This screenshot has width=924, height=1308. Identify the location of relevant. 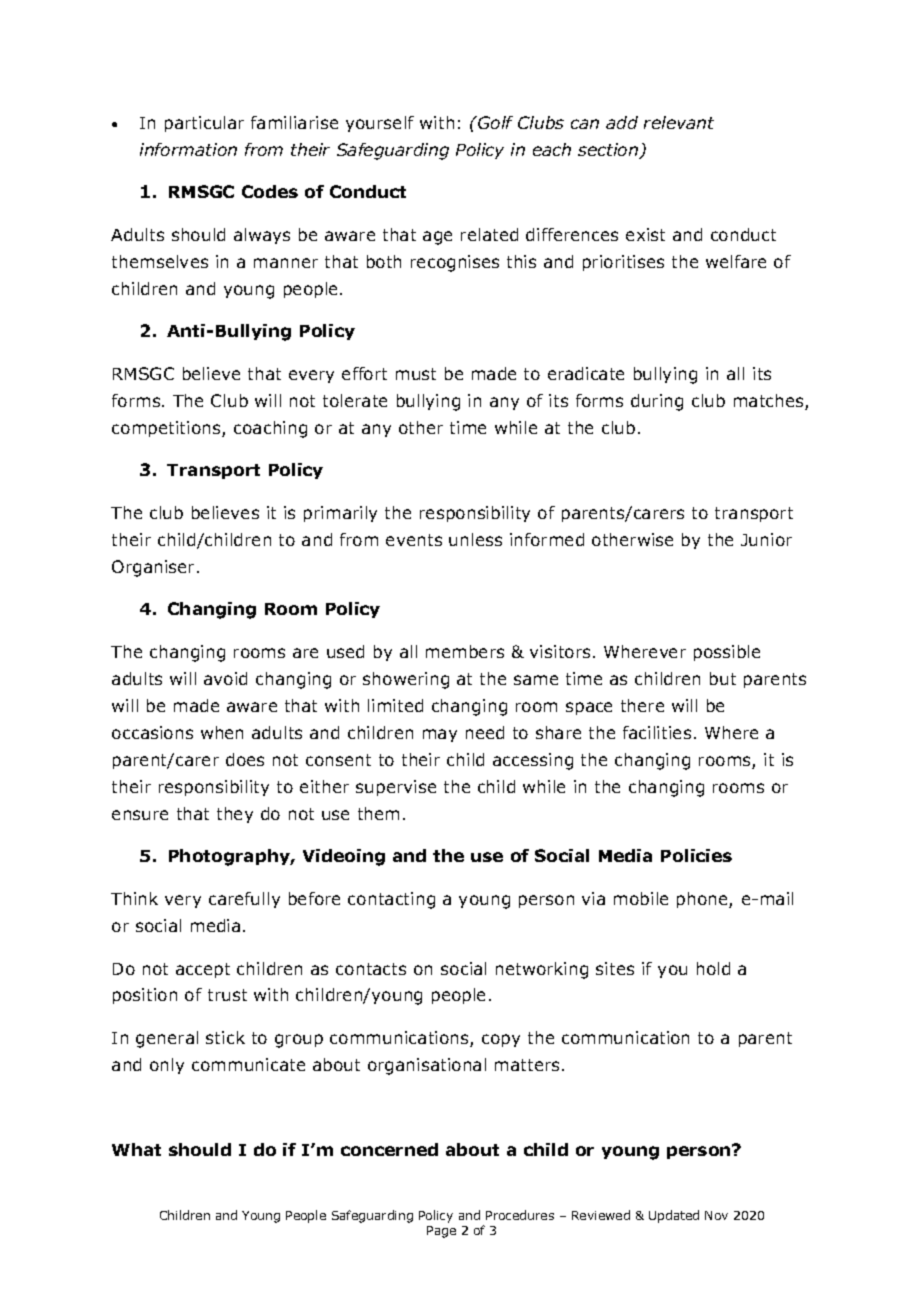
(679, 122).
